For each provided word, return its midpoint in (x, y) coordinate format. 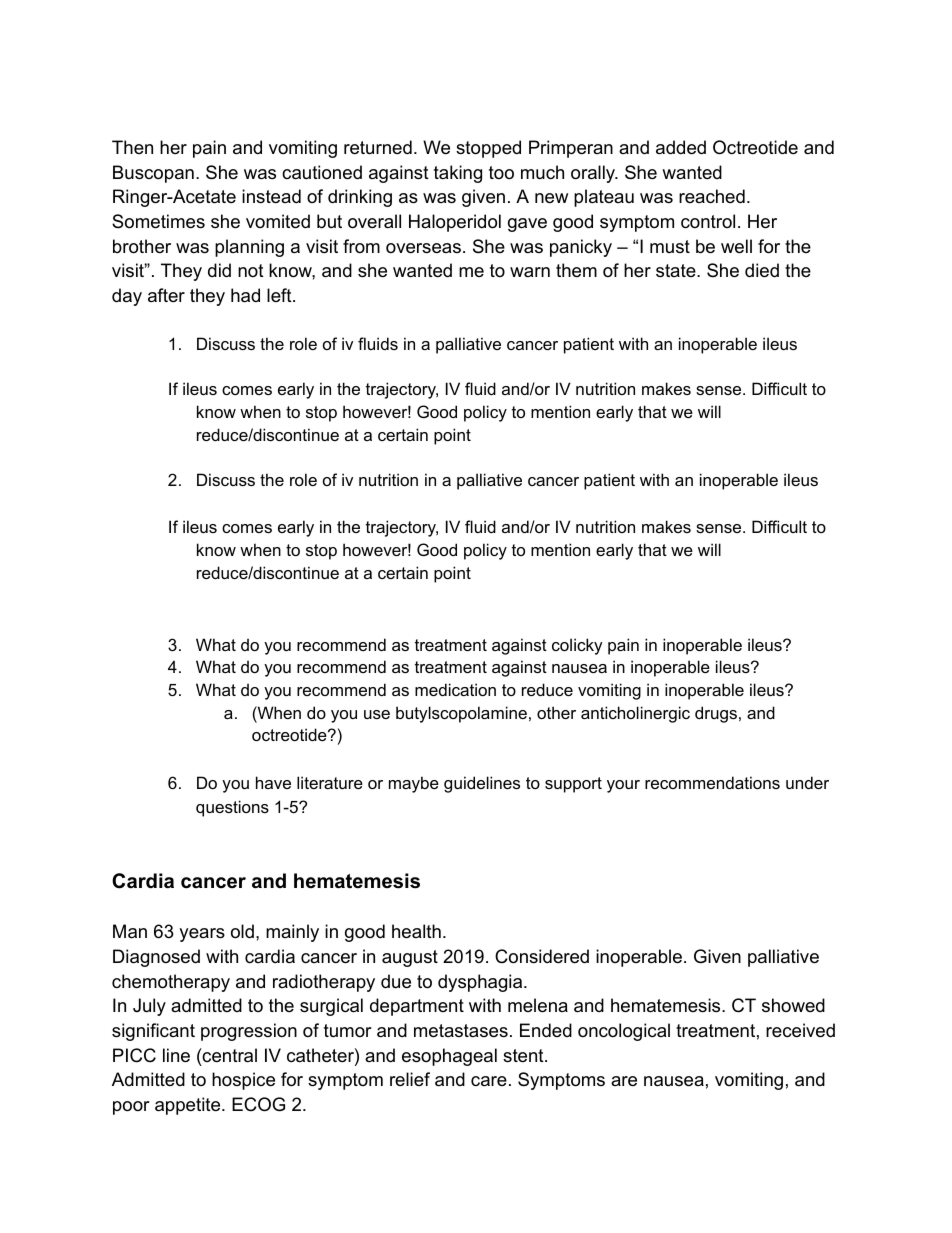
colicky (577, 646)
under (807, 782)
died (762, 270)
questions (232, 808)
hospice (243, 1081)
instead (271, 196)
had (245, 295)
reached (712, 196)
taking (458, 174)
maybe (414, 784)
